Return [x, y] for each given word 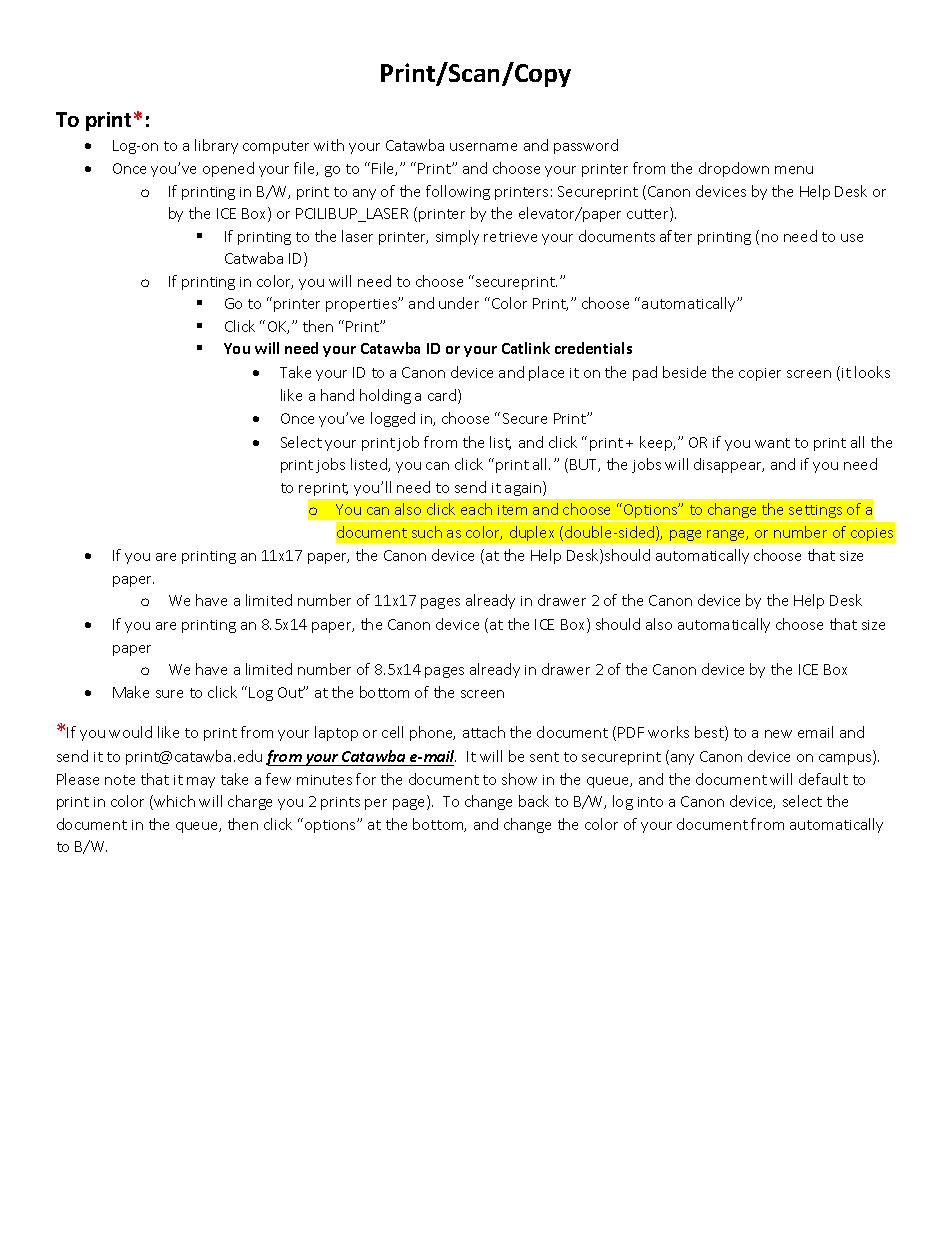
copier [760, 374]
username [483, 147]
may [201, 782]
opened [228, 169]
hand [337, 395]
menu [794, 170]
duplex [532, 533]
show [519, 779]
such [427, 532]
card [443, 396]
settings [816, 513]
